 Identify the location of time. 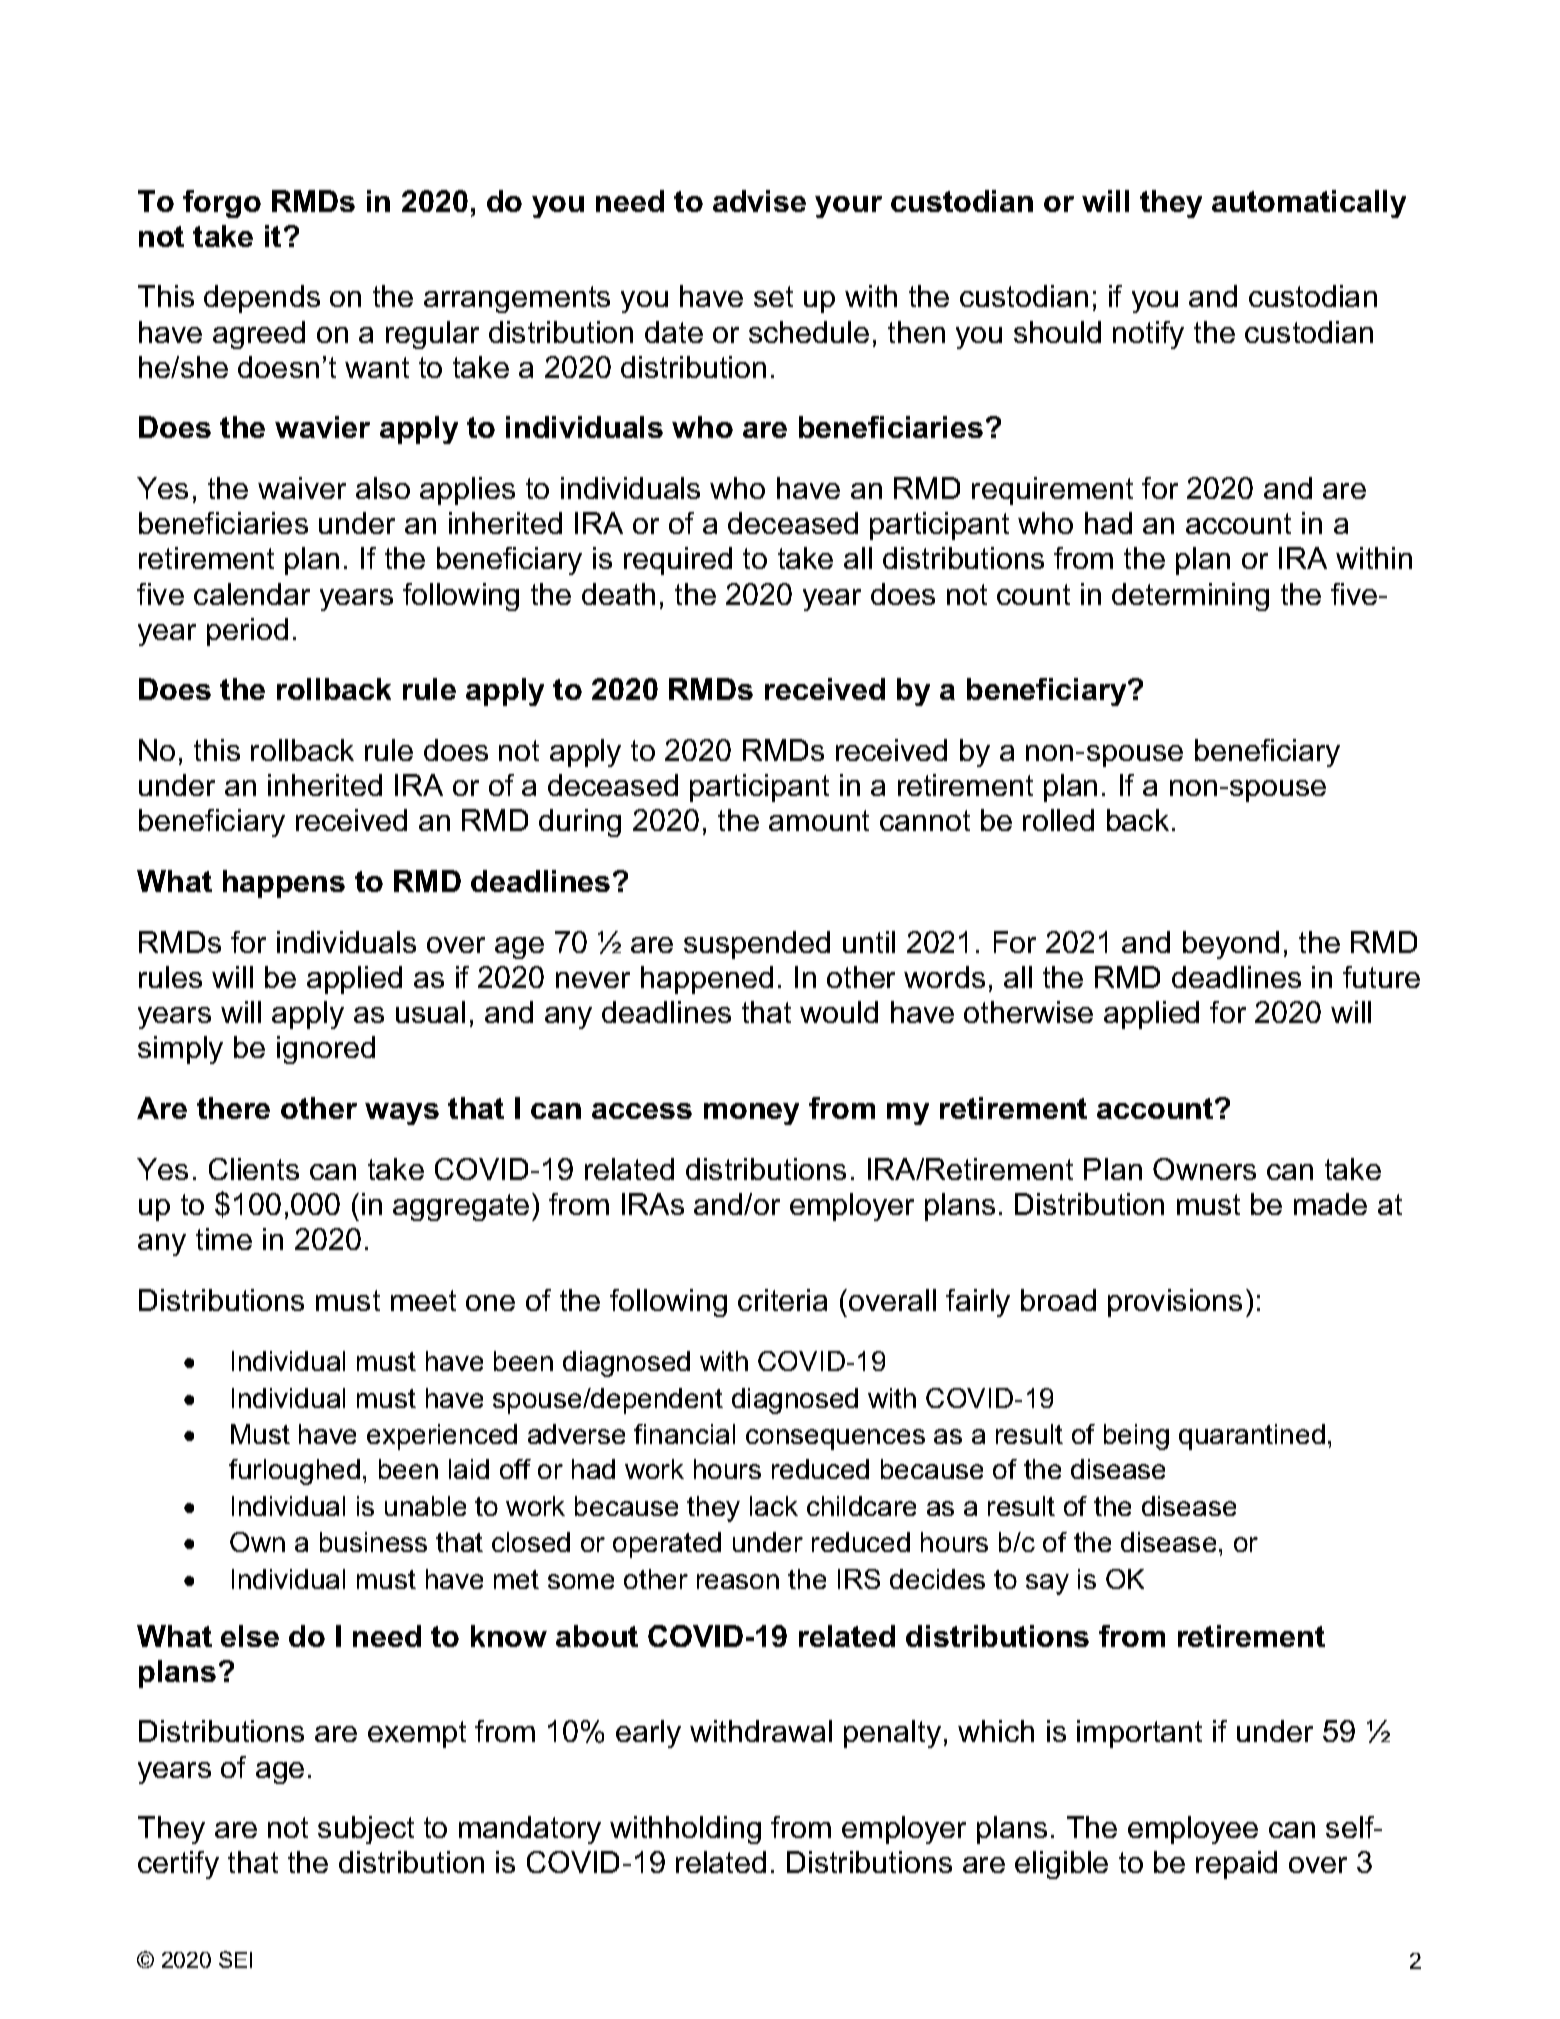
(224, 1239).
